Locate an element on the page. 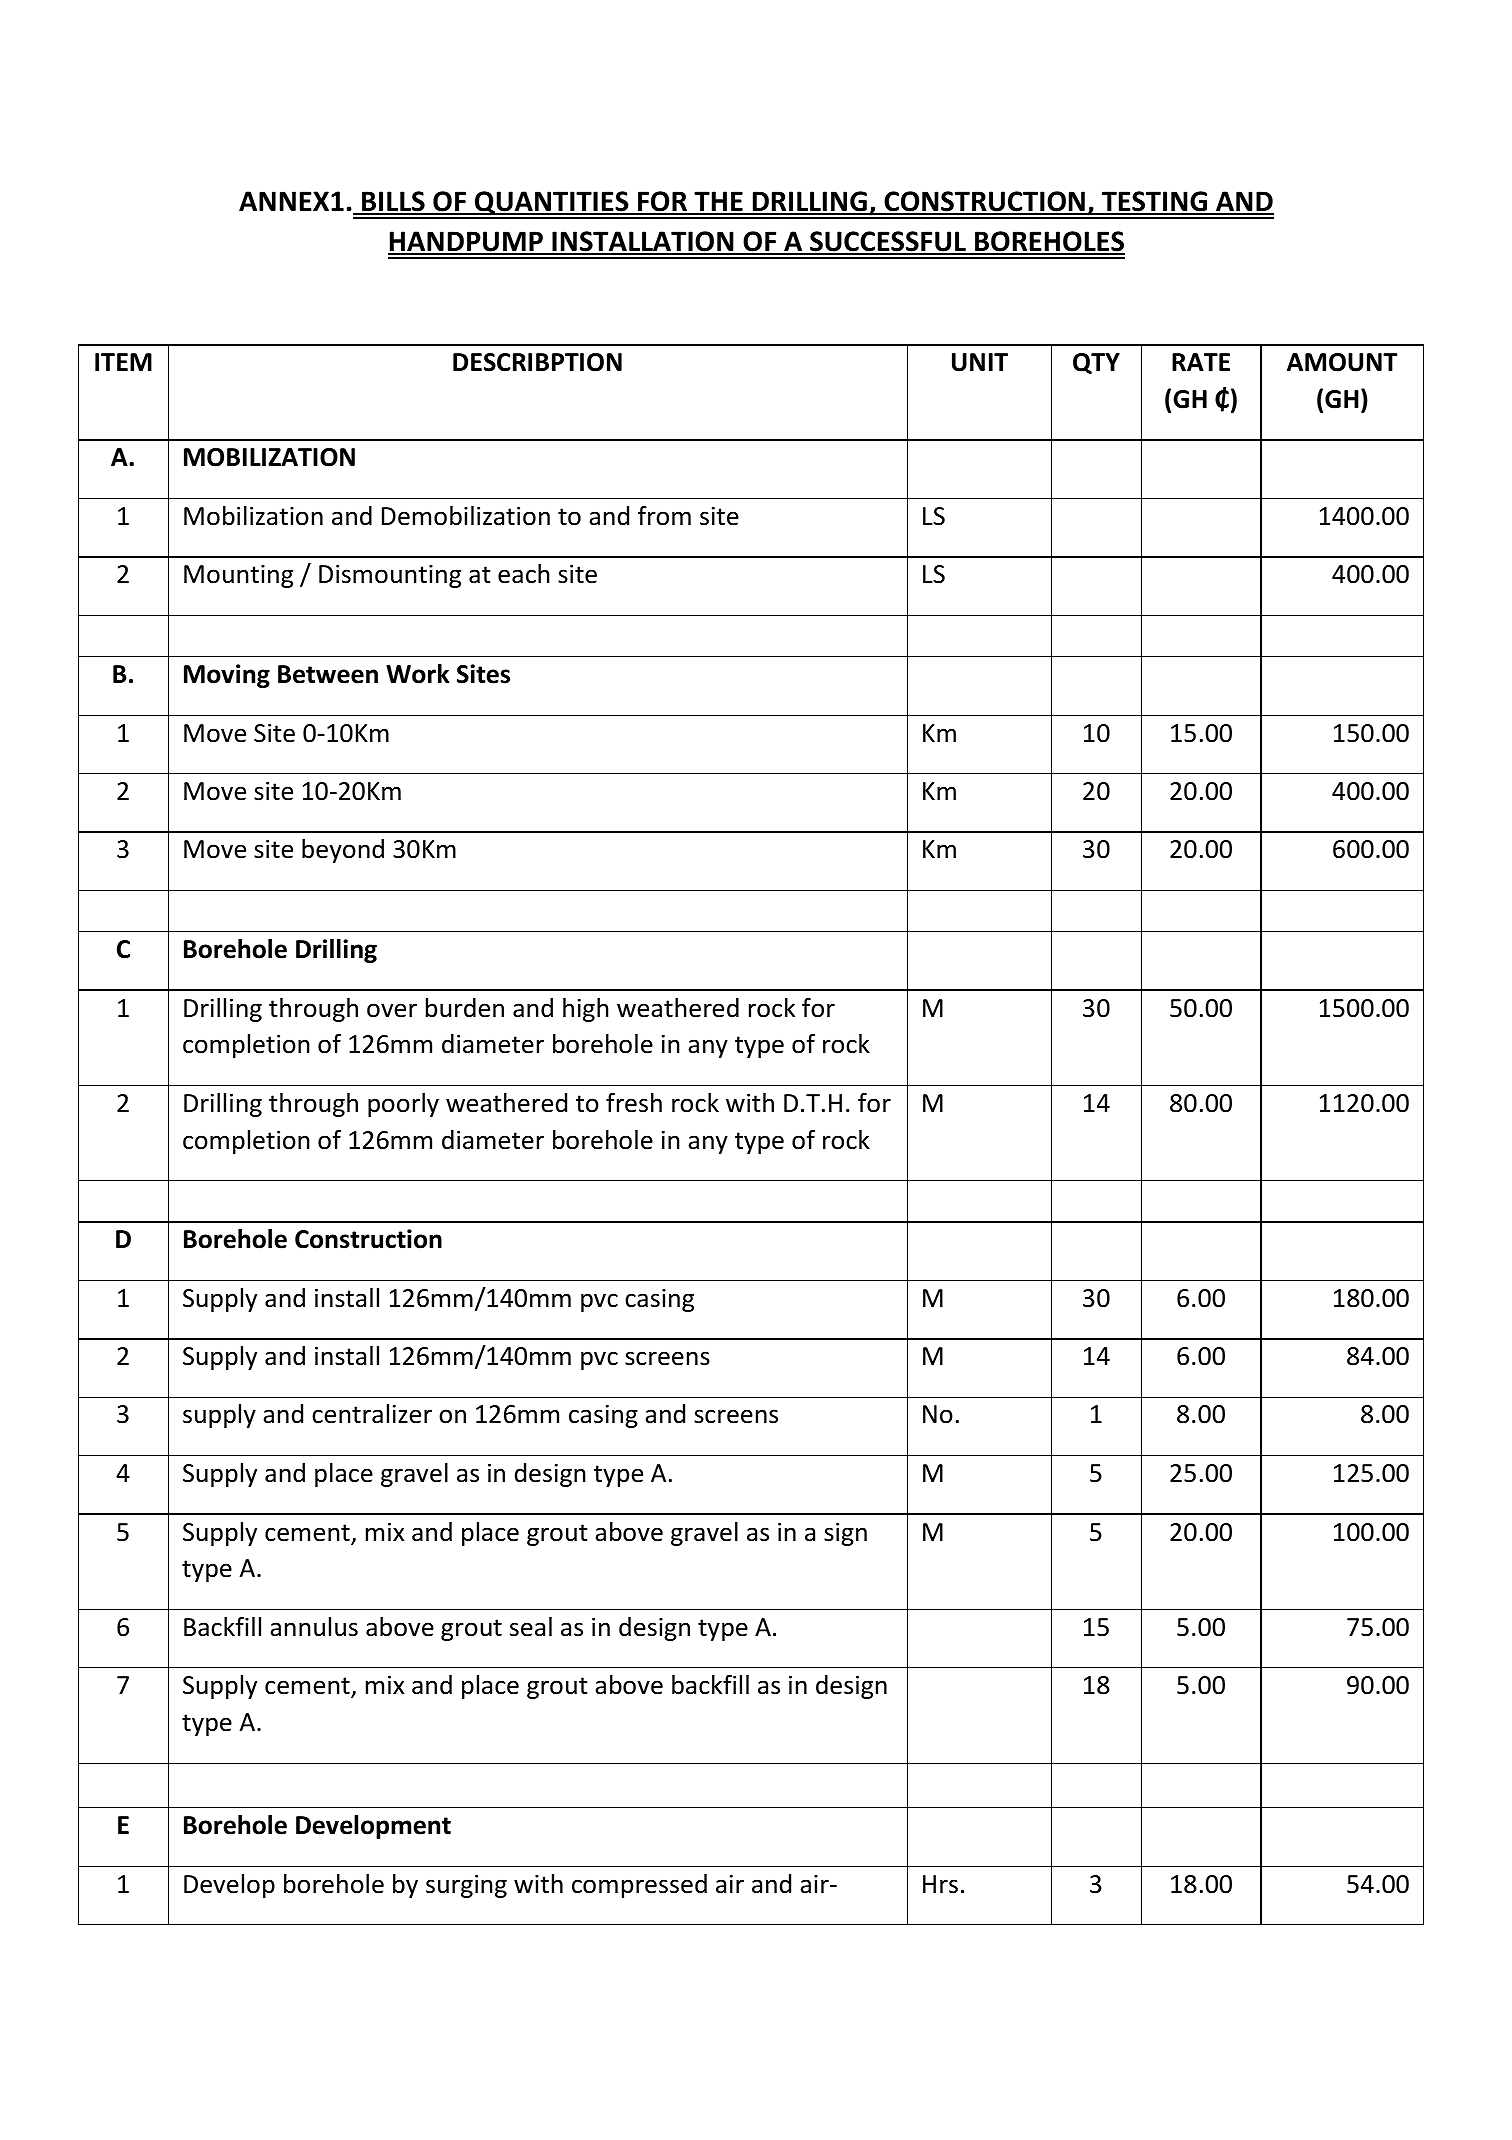 The width and height of the page is (1512, 2140). RATE is located at coordinates (1201, 362).
